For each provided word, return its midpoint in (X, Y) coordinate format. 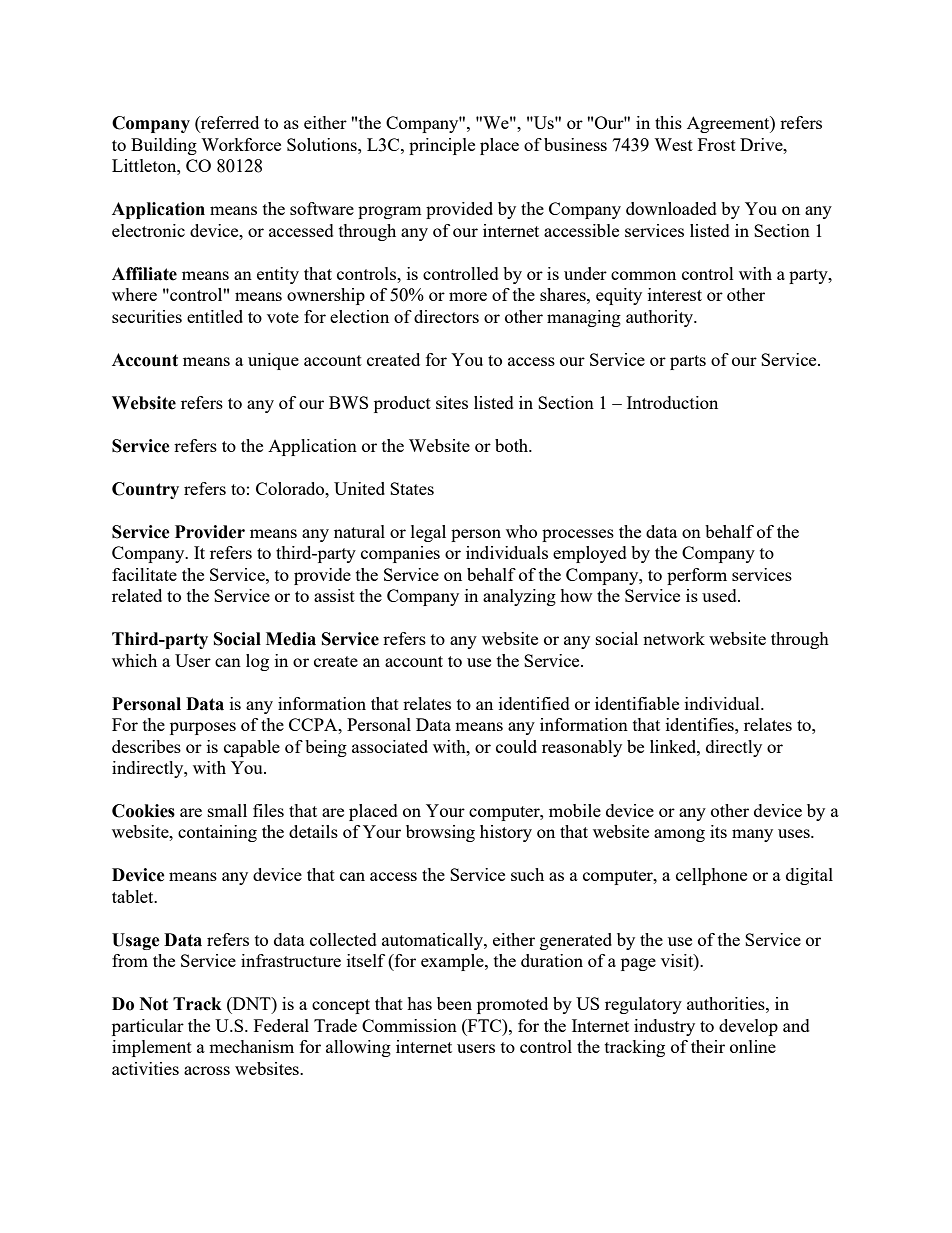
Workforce (241, 144)
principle (442, 146)
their (708, 1046)
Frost (717, 144)
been (454, 1003)
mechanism (251, 1046)
